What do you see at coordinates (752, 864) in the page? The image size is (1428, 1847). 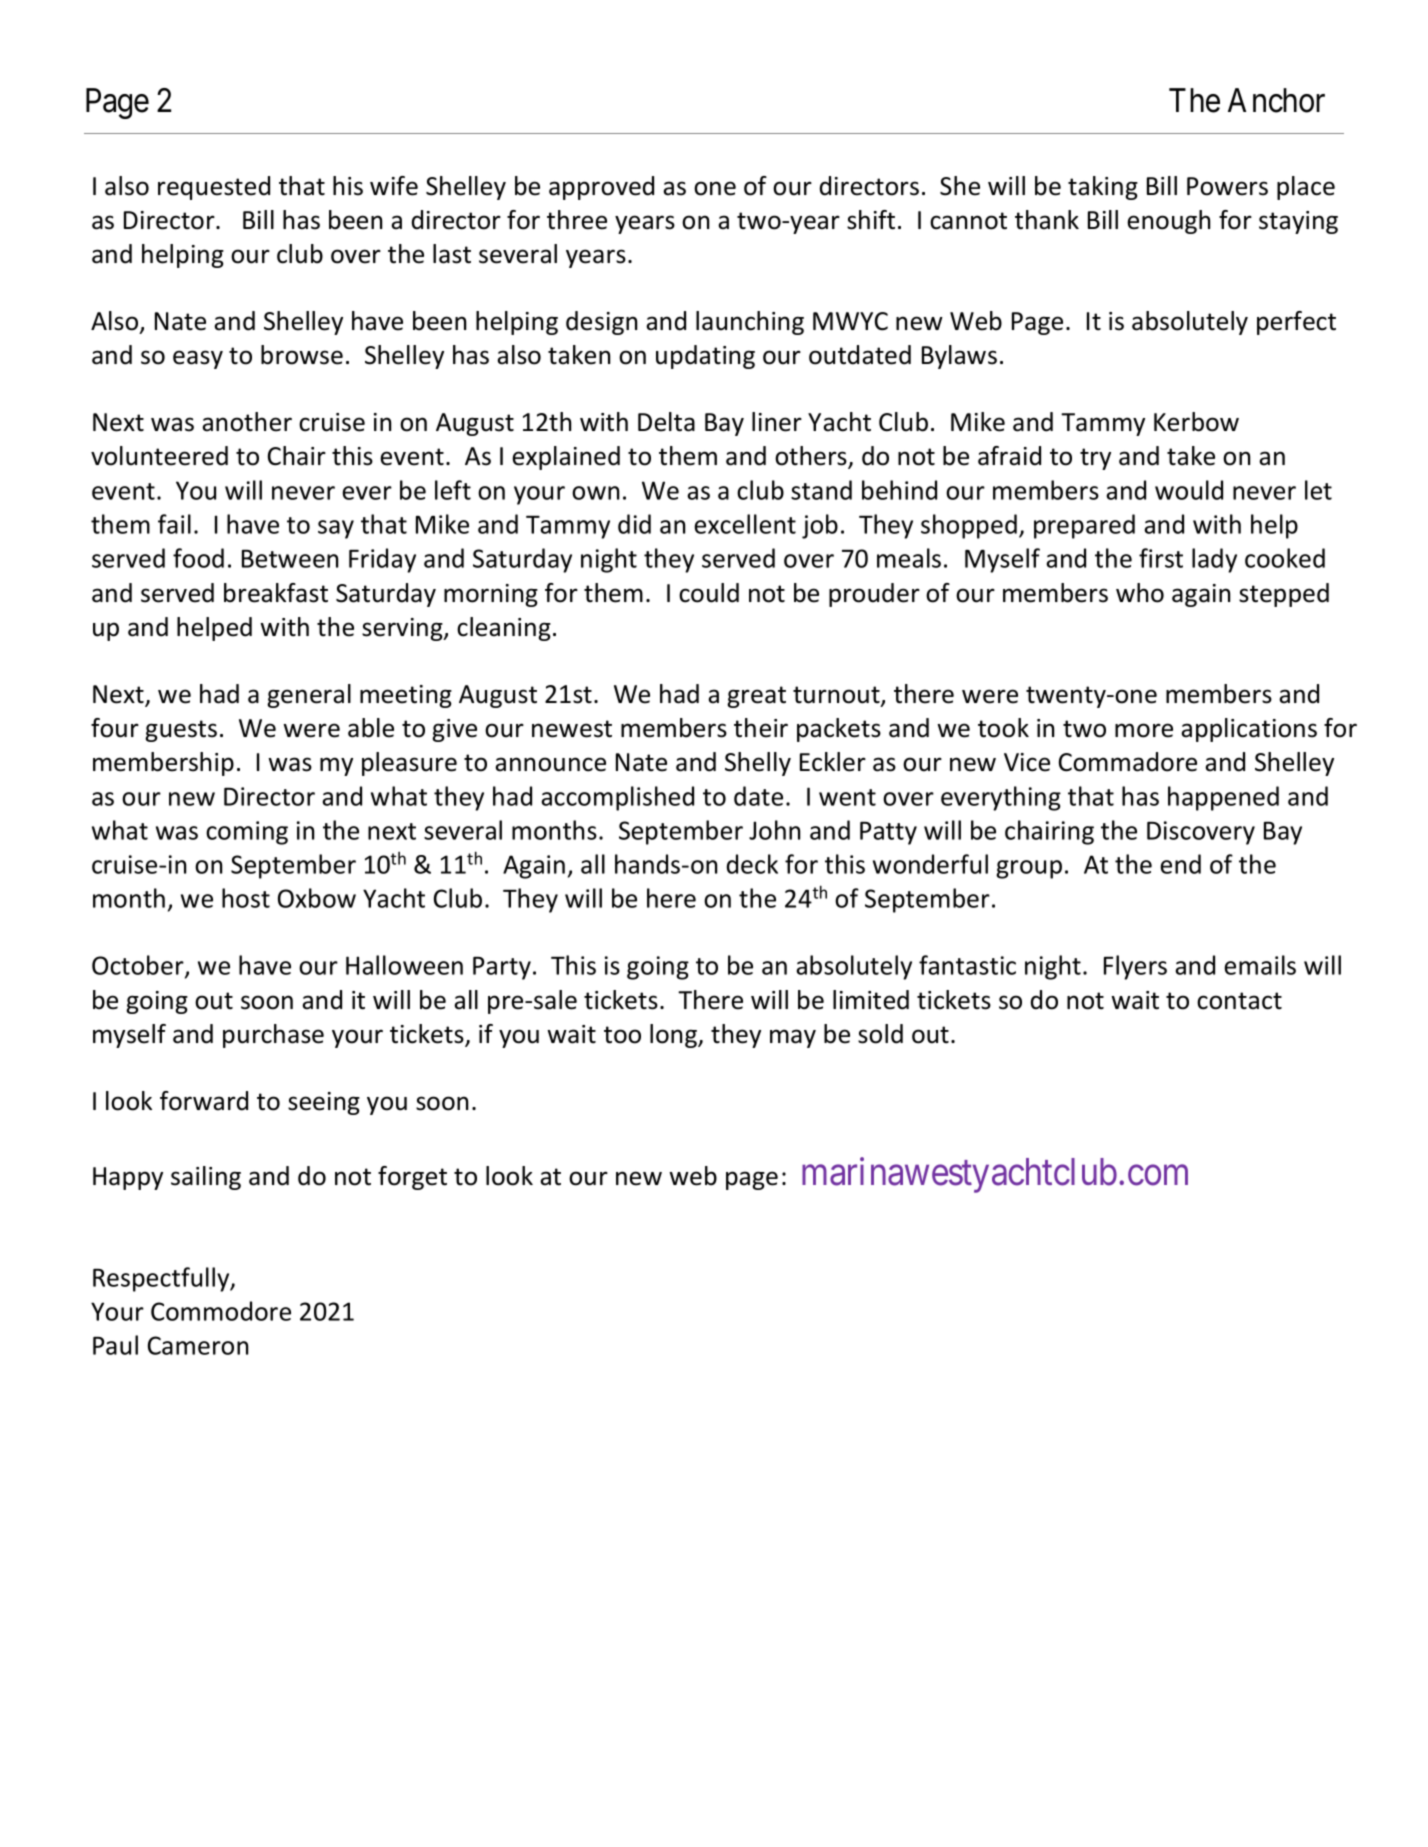 I see `deck` at bounding box center [752, 864].
